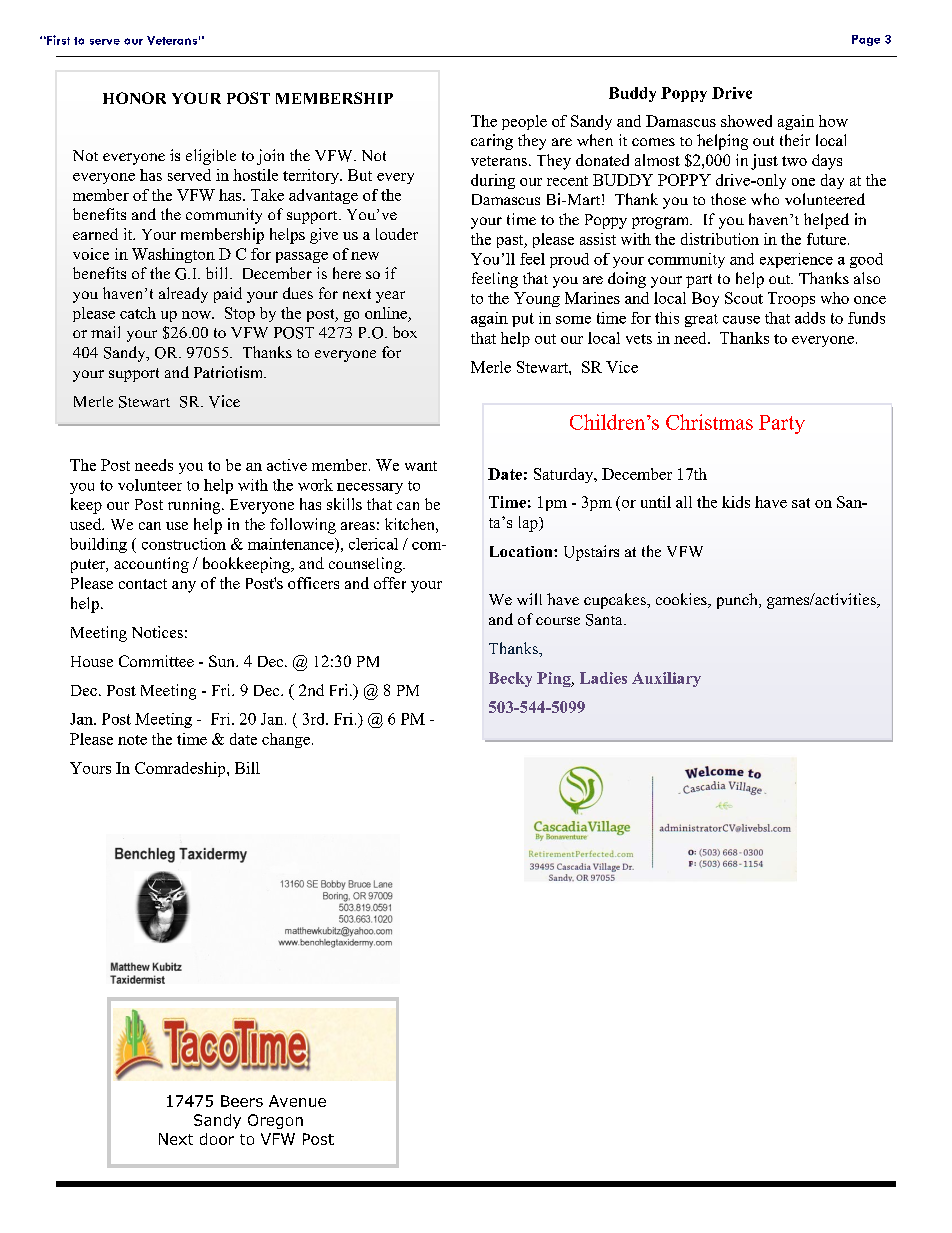  What do you see at coordinates (524, 122) in the page?
I see `people` at bounding box center [524, 122].
